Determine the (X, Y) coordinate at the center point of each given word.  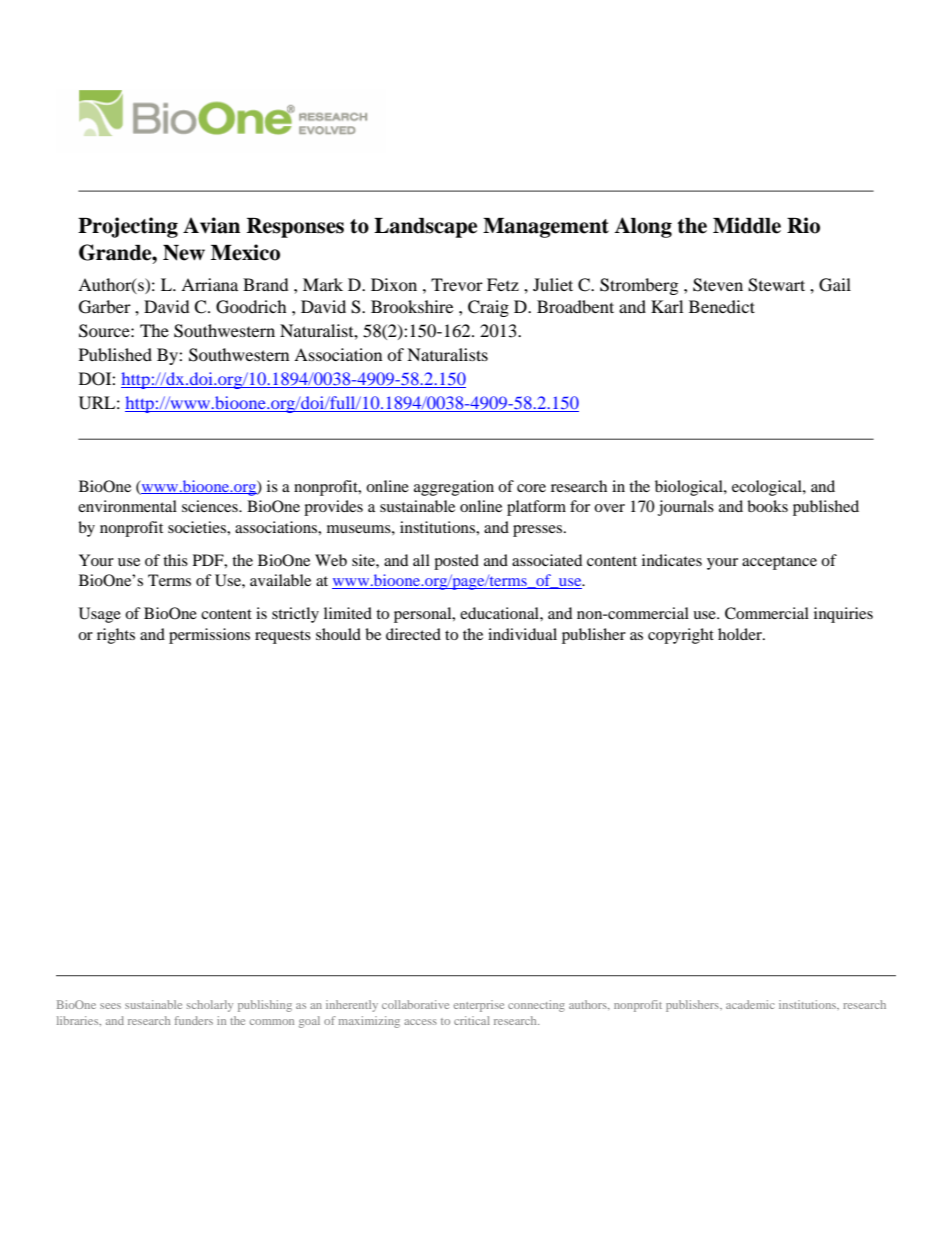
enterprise (479, 1006)
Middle (747, 225)
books (767, 506)
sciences (211, 506)
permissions (209, 636)
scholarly (210, 1006)
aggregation (454, 488)
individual (522, 634)
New (184, 253)
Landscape (425, 228)
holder (741, 634)
